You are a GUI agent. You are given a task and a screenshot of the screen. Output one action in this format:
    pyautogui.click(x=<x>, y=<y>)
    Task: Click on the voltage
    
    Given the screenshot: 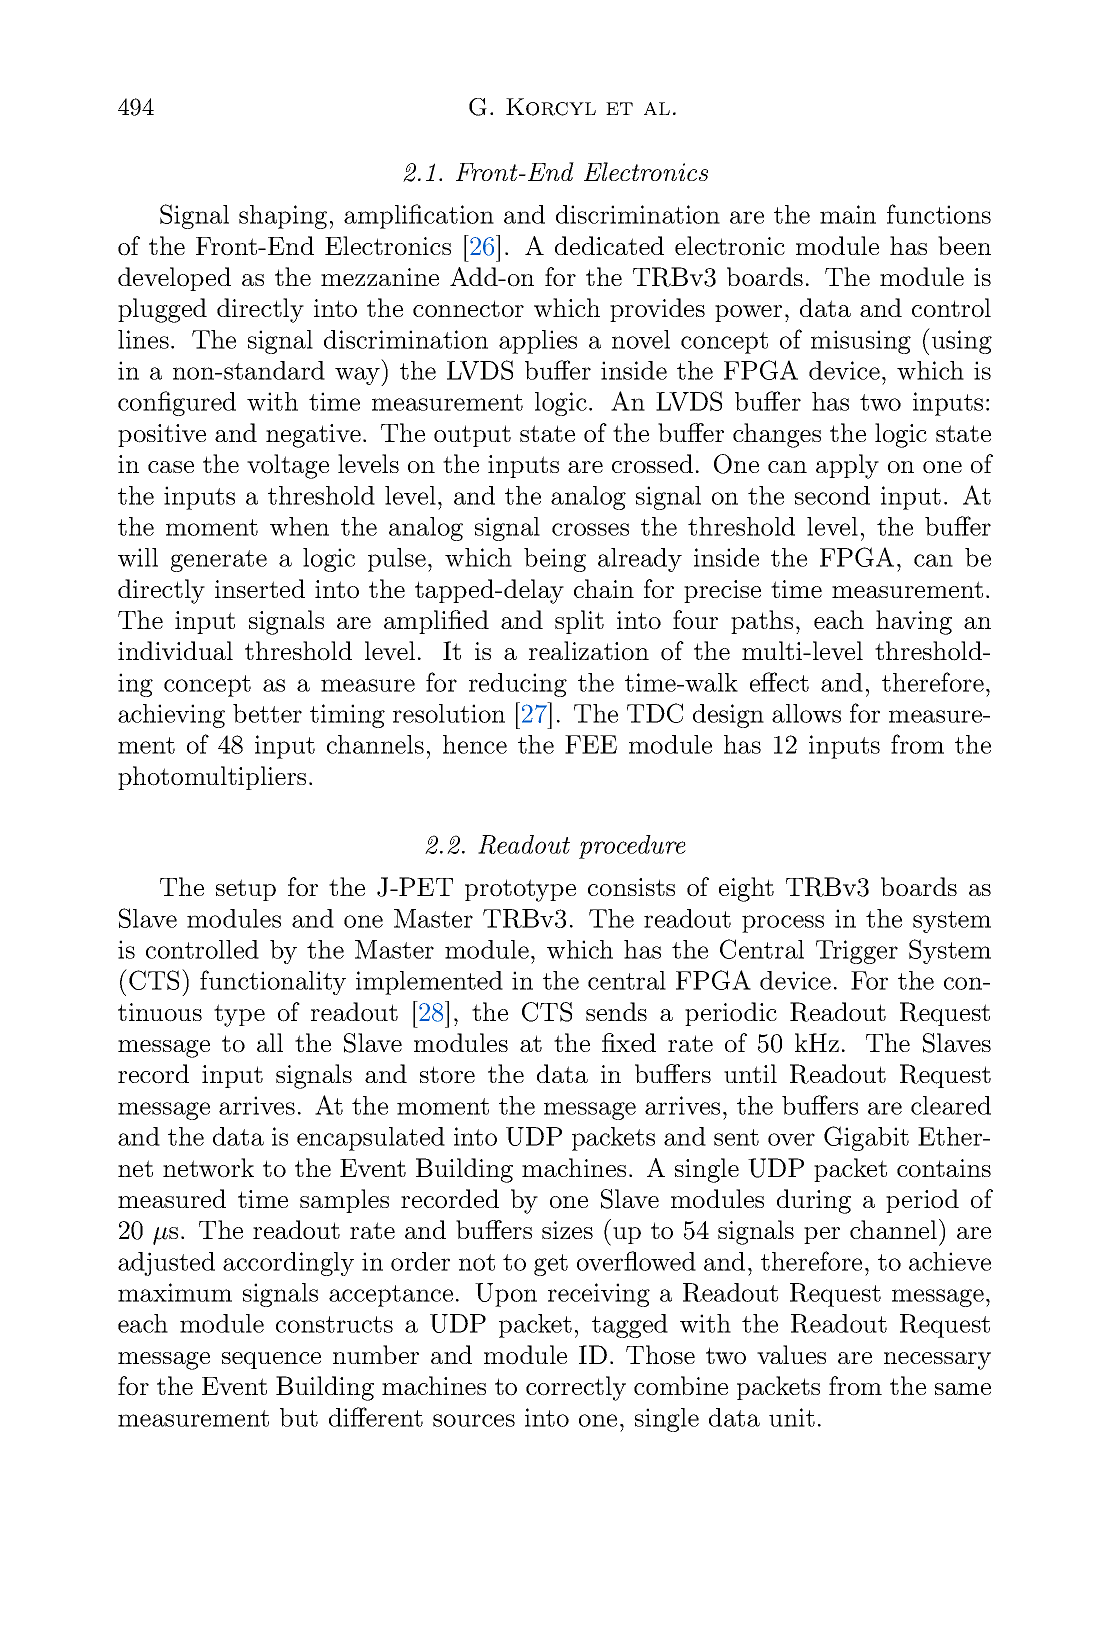 What is the action you would take?
    pyautogui.click(x=288, y=466)
